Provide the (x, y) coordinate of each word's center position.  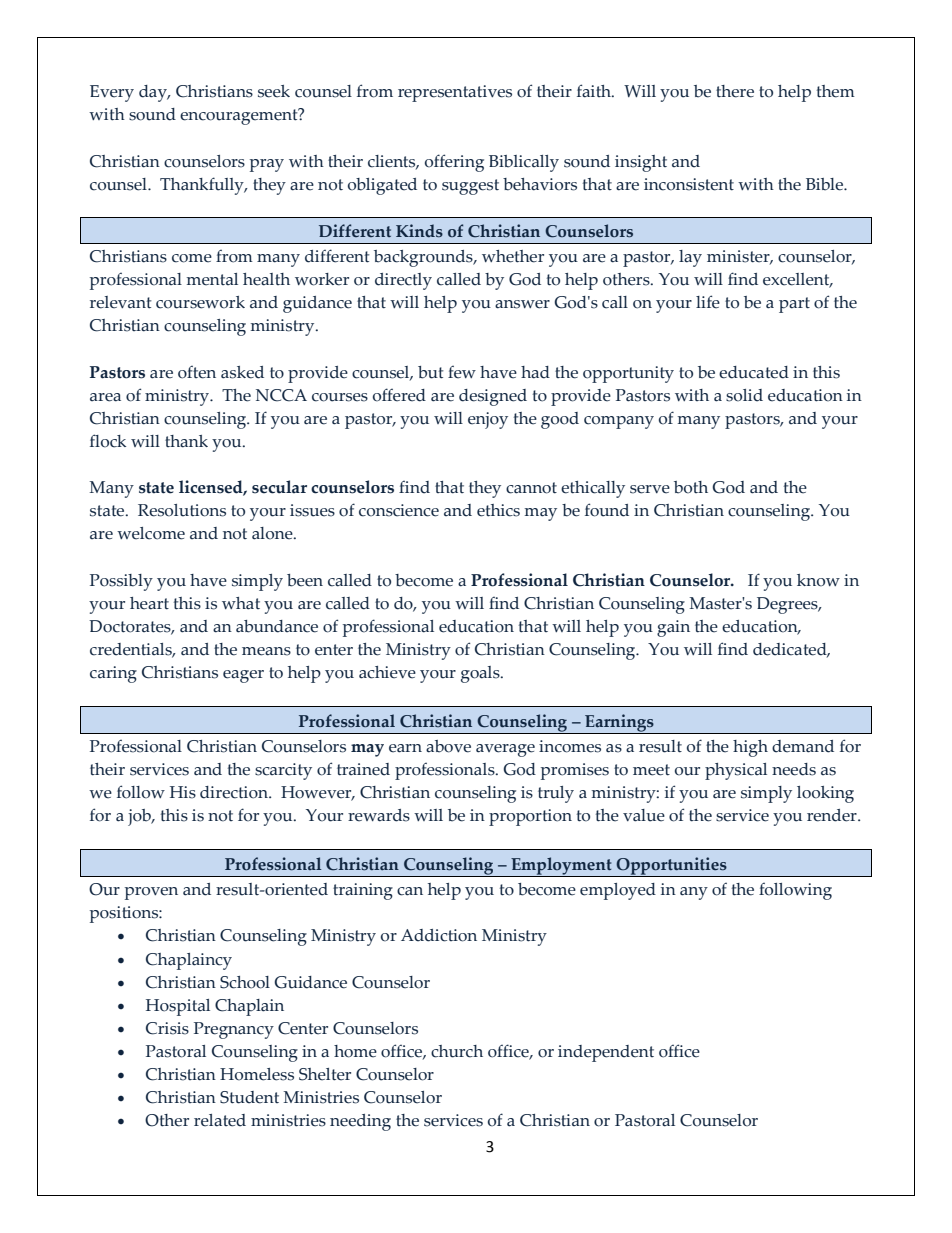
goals (481, 674)
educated (754, 372)
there (735, 91)
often (197, 372)
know (818, 580)
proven (151, 893)
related (220, 1120)
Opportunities (671, 867)
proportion (530, 817)
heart (149, 603)
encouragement (240, 116)
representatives (455, 93)
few (462, 372)
